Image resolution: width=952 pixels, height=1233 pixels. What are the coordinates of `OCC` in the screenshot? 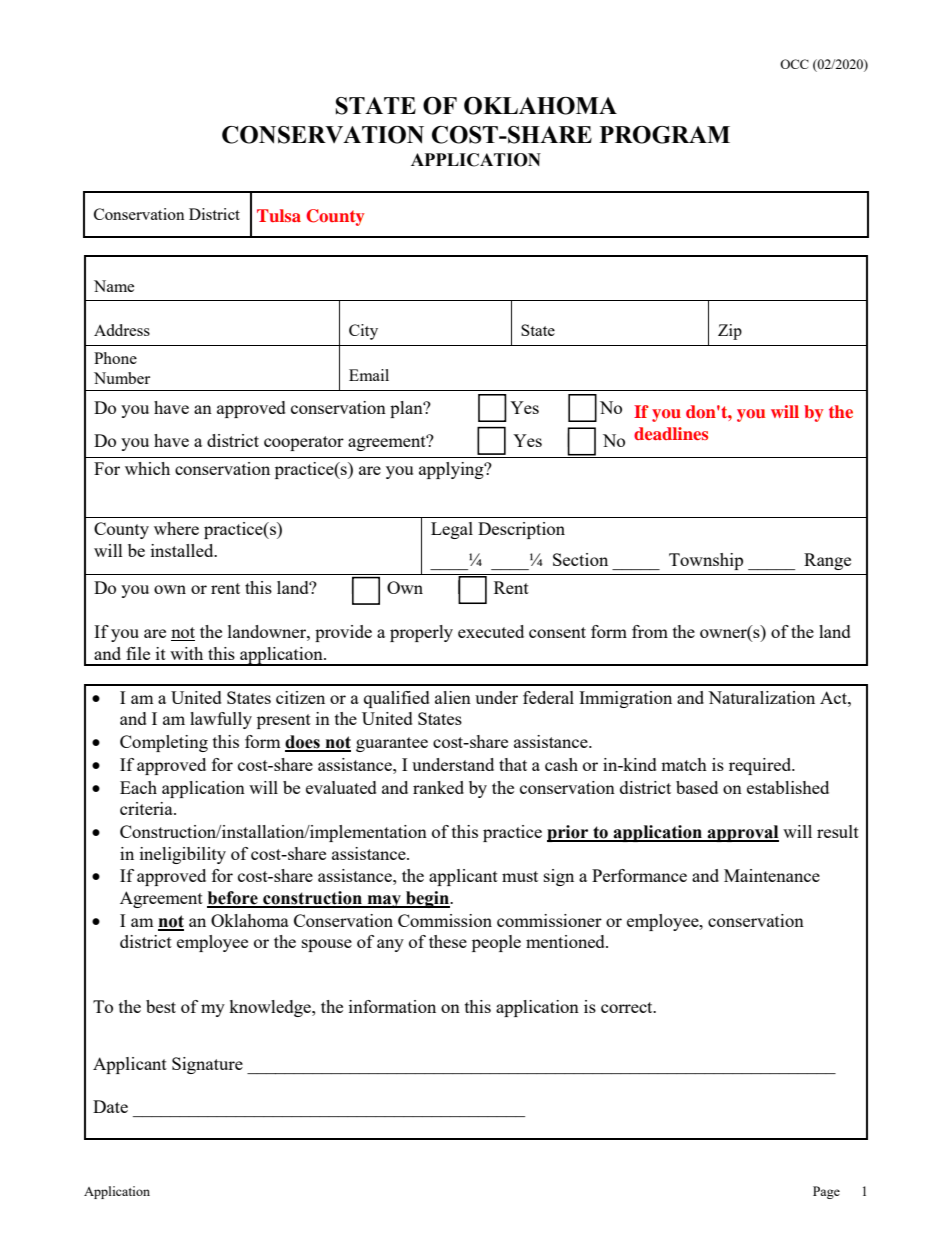 It's located at (794, 64).
